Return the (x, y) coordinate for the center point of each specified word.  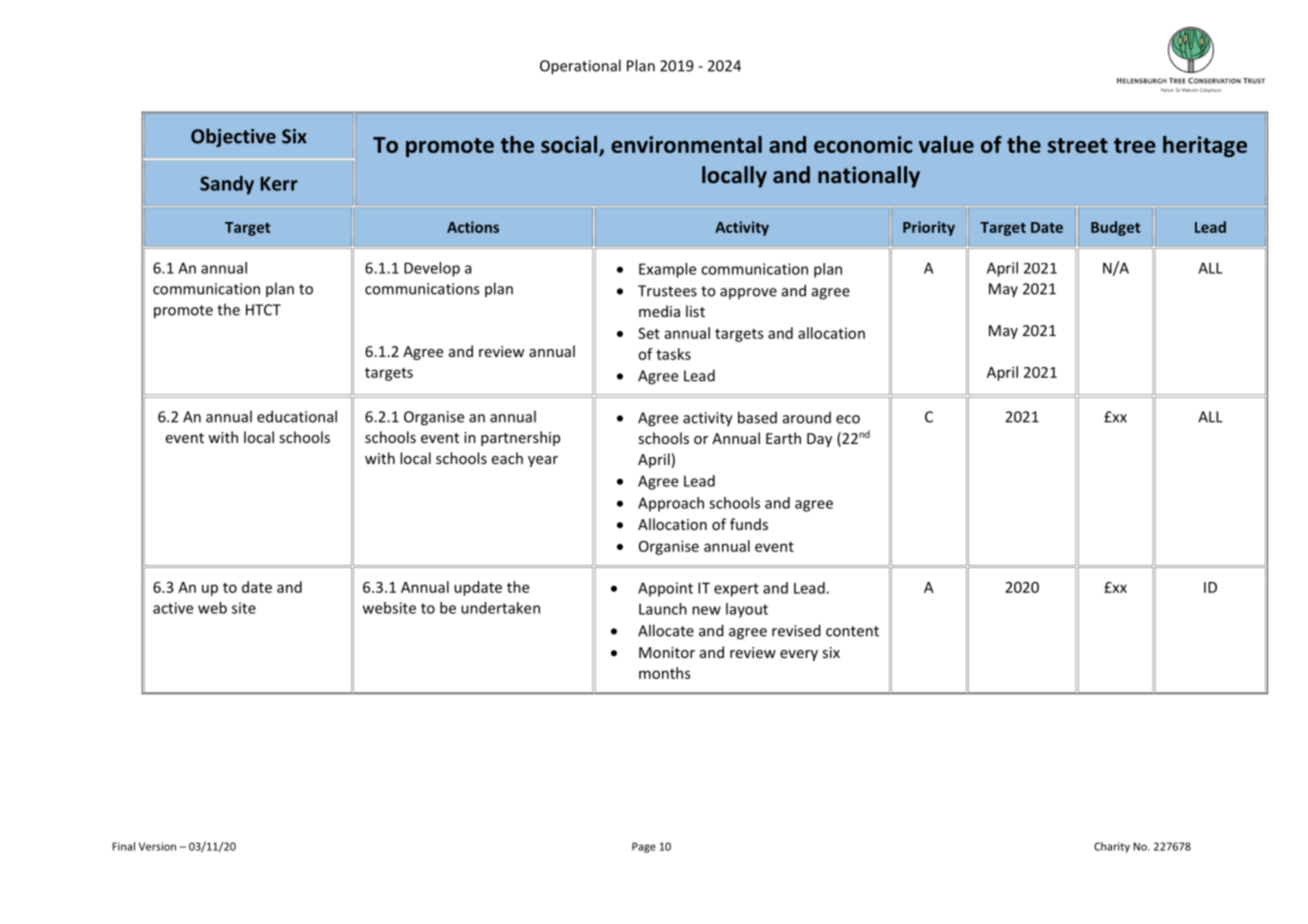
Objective (233, 137)
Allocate (666, 630)
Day (819, 440)
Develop (432, 269)
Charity (1112, 847)
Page (644, 847)
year (543, 461)
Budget (1115, 228)
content (852, 631)
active (173, 608)
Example (667, 270)
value (946, 144)
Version (157, 846)
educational (297, 416)
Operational (580, 67)
